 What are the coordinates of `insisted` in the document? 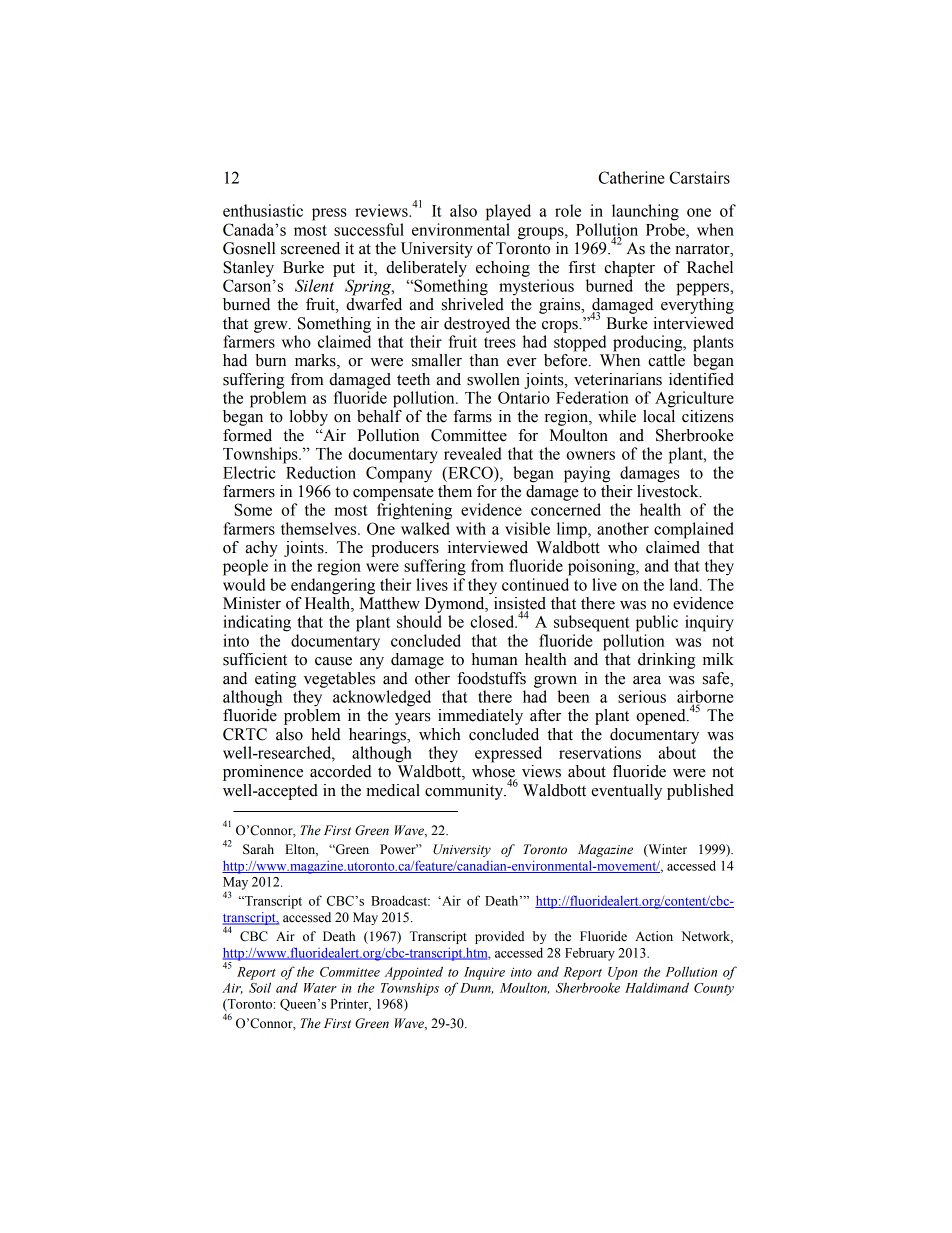 It's located at (520, 604).
